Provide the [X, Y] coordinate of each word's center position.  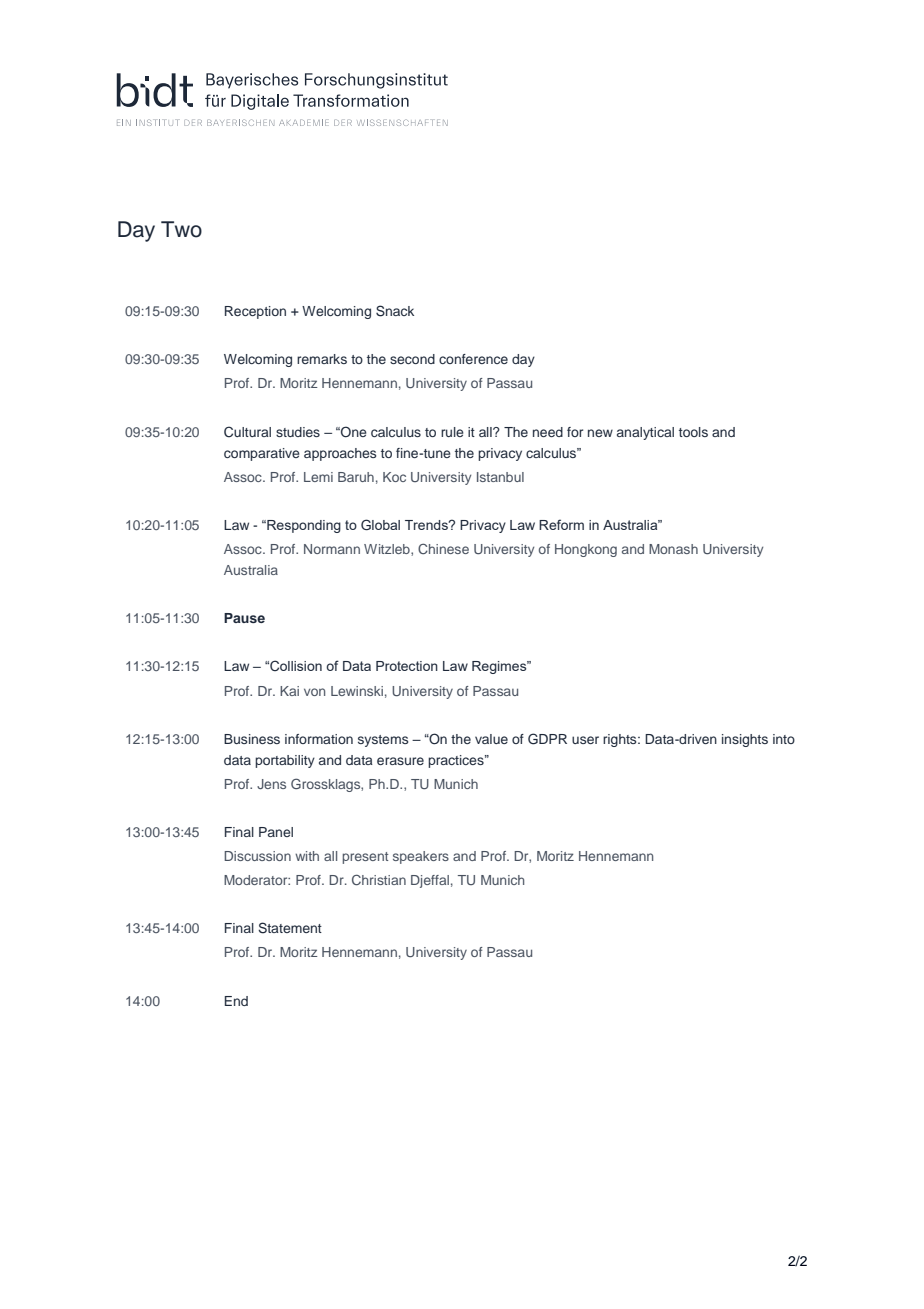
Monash [673, 549]
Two [181, 229]
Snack [395, 311]
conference [473, 359]
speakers [421, 857]
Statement [290, 928]
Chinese [443, 548]
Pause [244, 618]
